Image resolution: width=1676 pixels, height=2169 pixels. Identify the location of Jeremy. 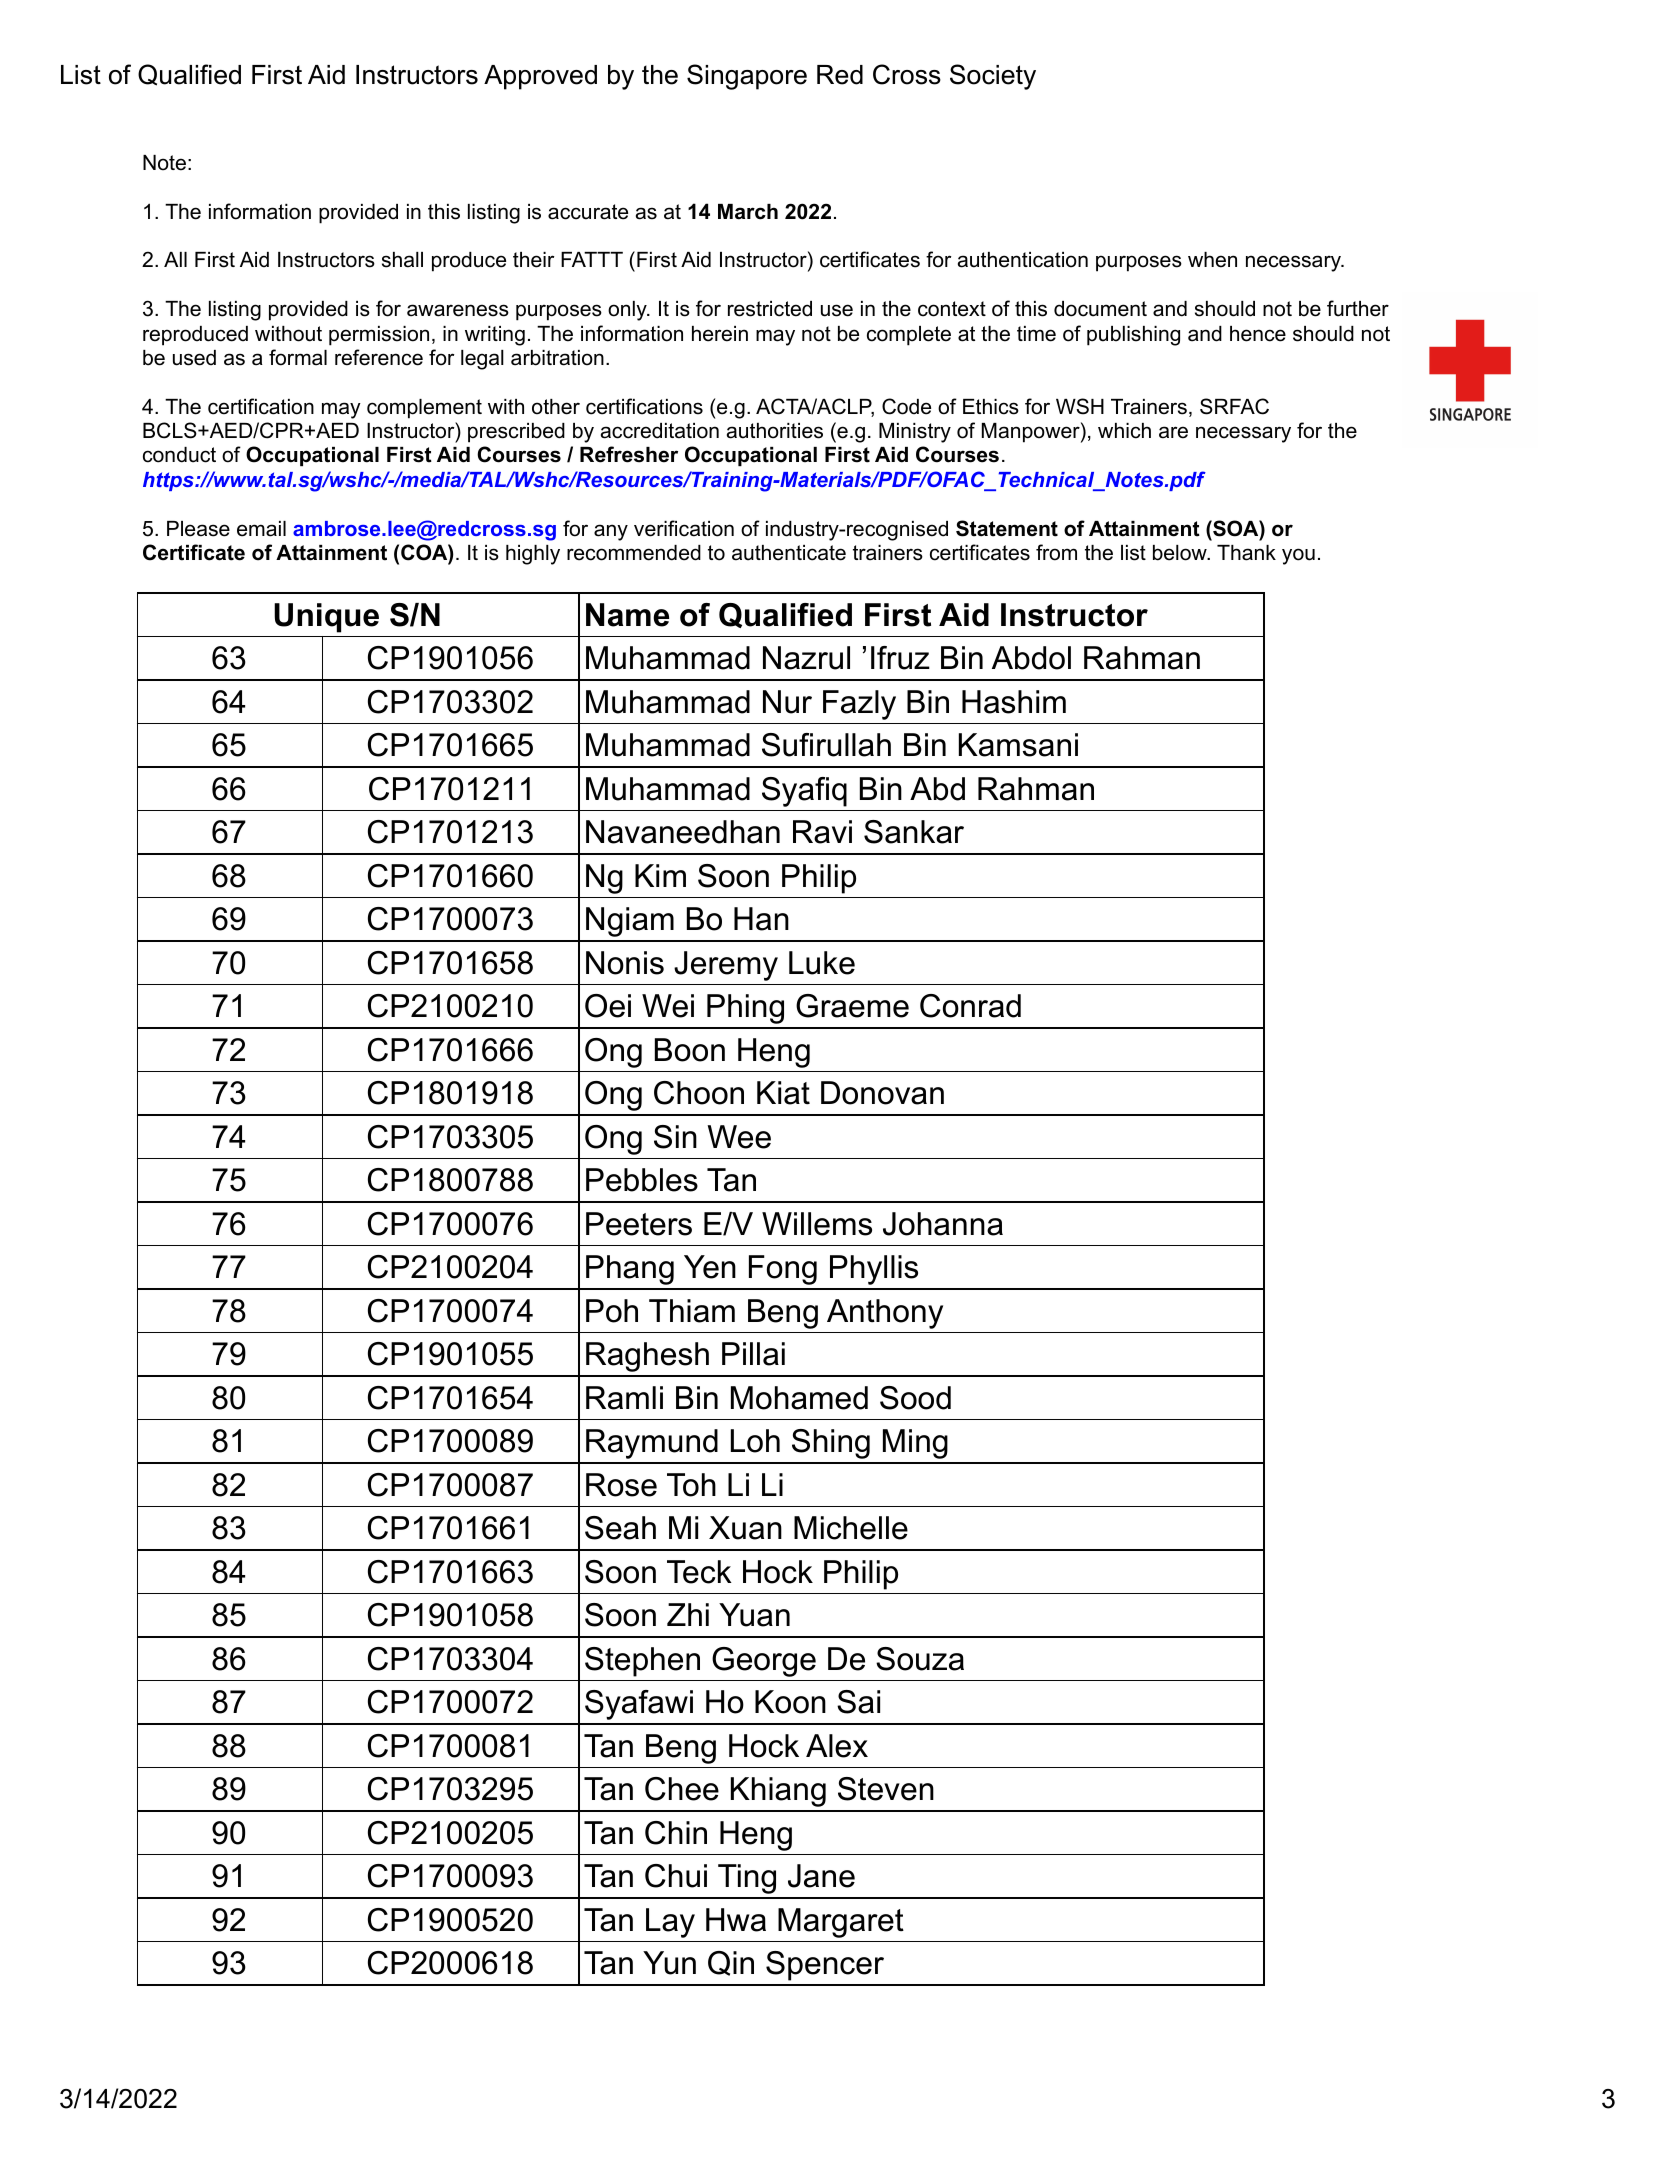
(726, 966).
